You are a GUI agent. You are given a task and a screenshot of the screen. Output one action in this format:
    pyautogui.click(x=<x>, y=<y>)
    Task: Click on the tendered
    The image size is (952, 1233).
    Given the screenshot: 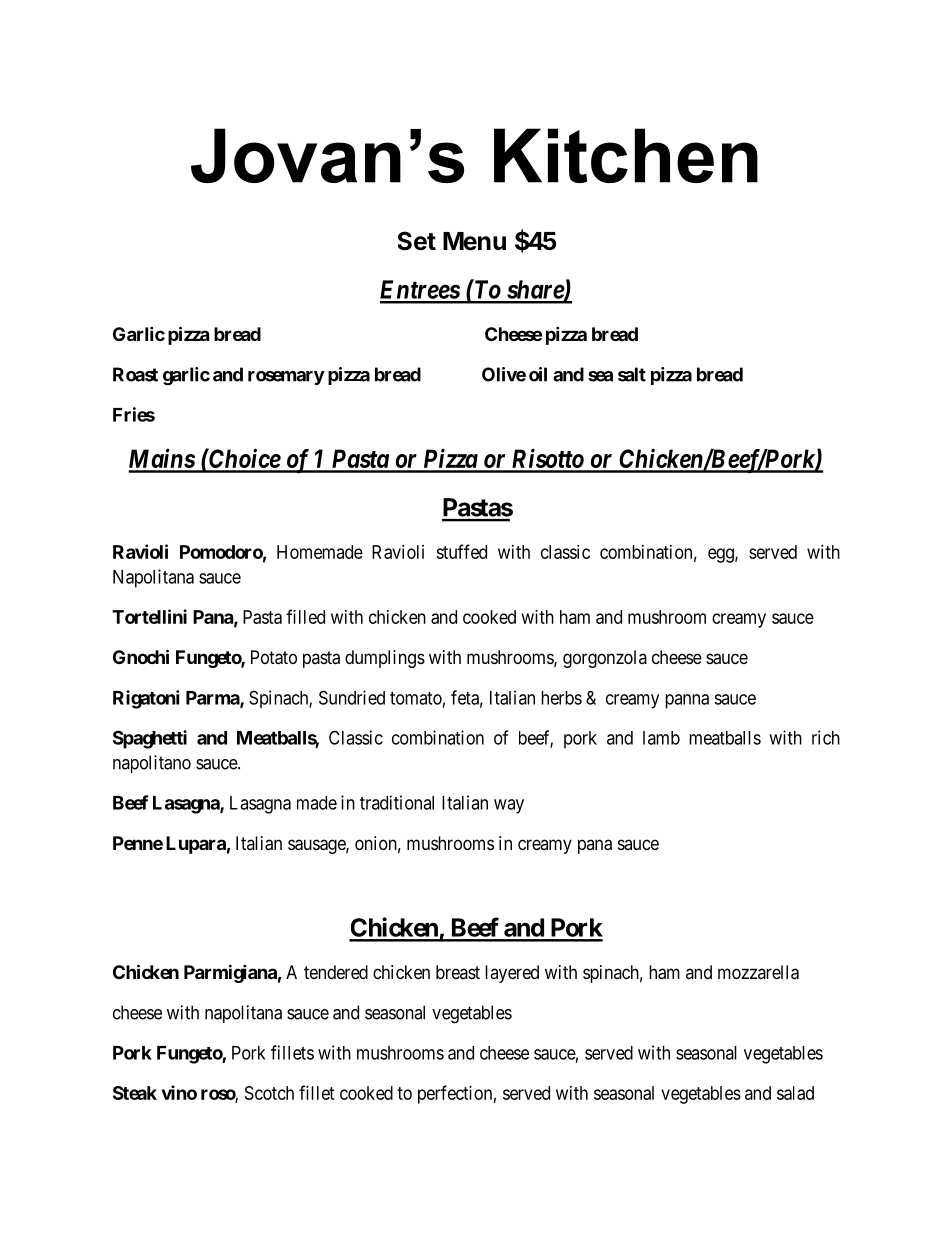 What is the action you would take?
    pyautogui.click(x=336, y=972)
